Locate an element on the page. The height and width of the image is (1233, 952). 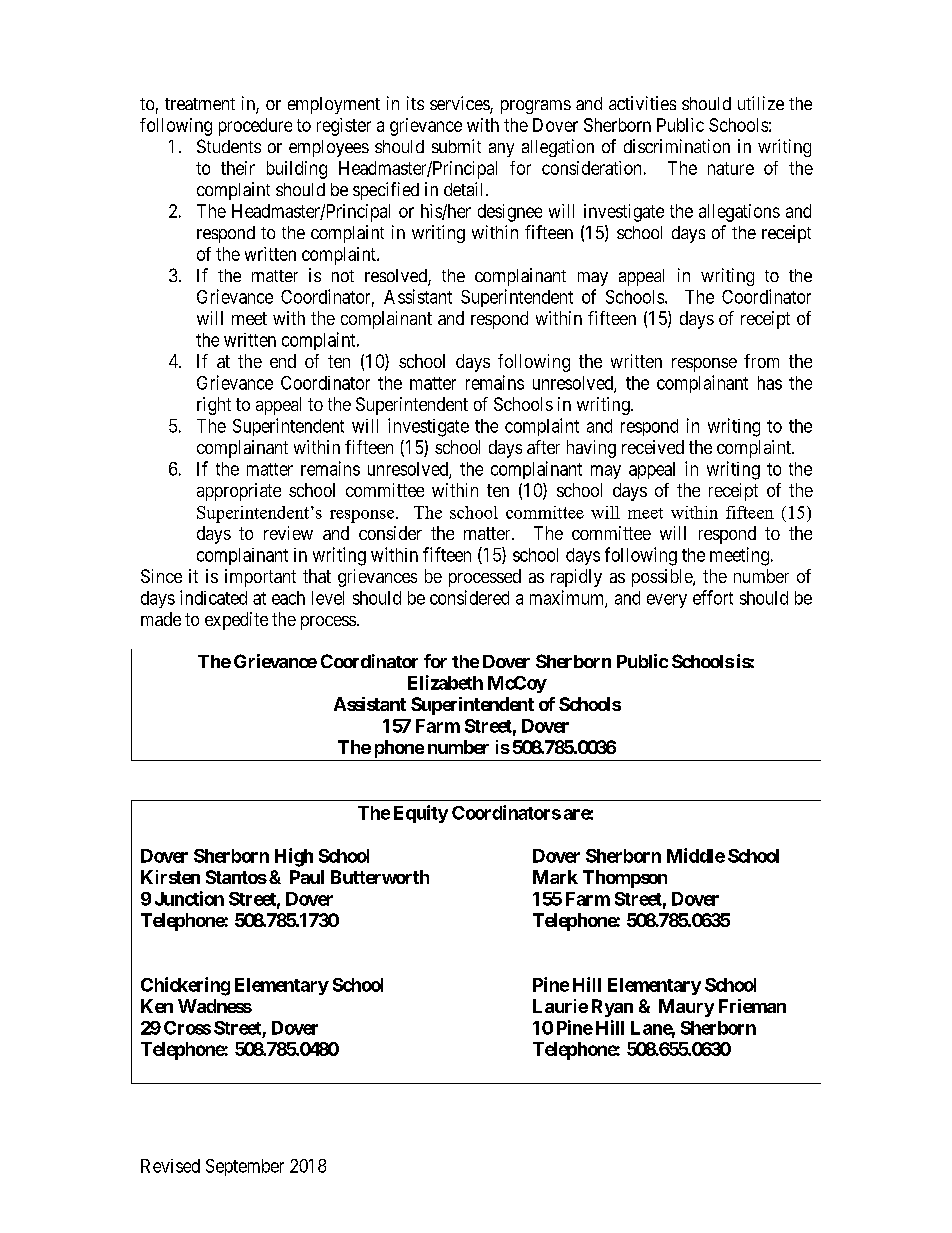
expedite is located at coordinates (236, 621).
